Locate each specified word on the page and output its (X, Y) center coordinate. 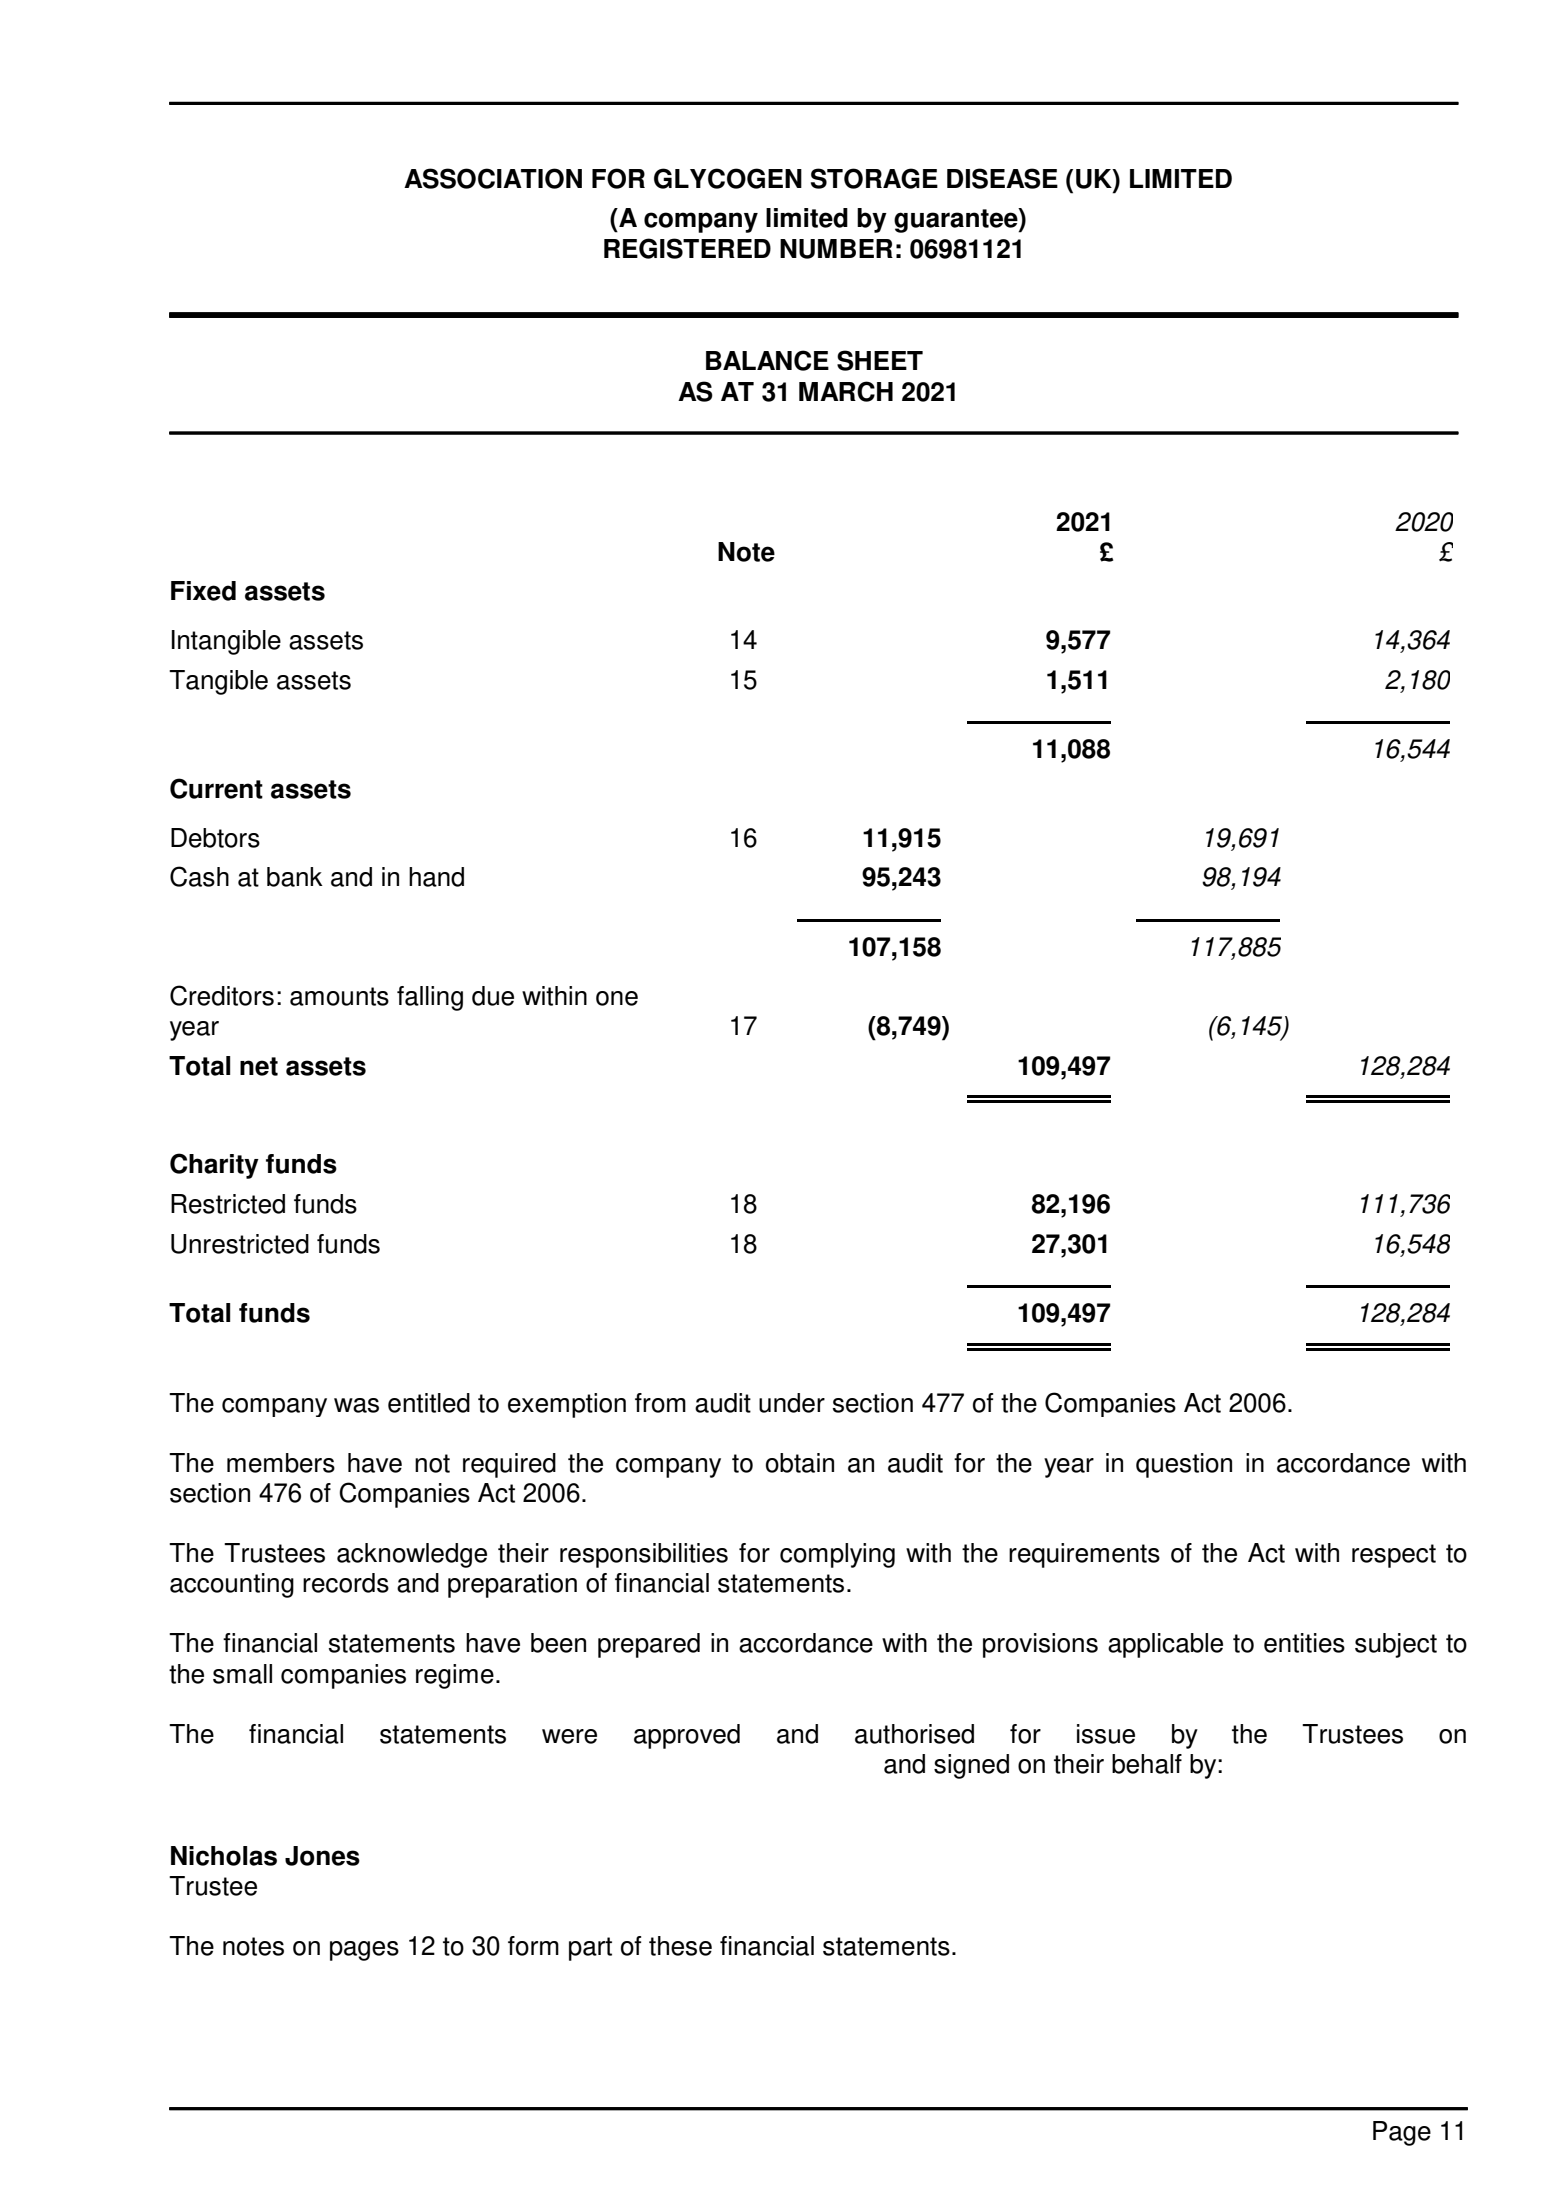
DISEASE (1002, 178)
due (493, 996)
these (680, 1946)
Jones (322, 1856)
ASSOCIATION (493, 178)
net (259, 1066)
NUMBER (836, 249)
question (1184, 1465)
